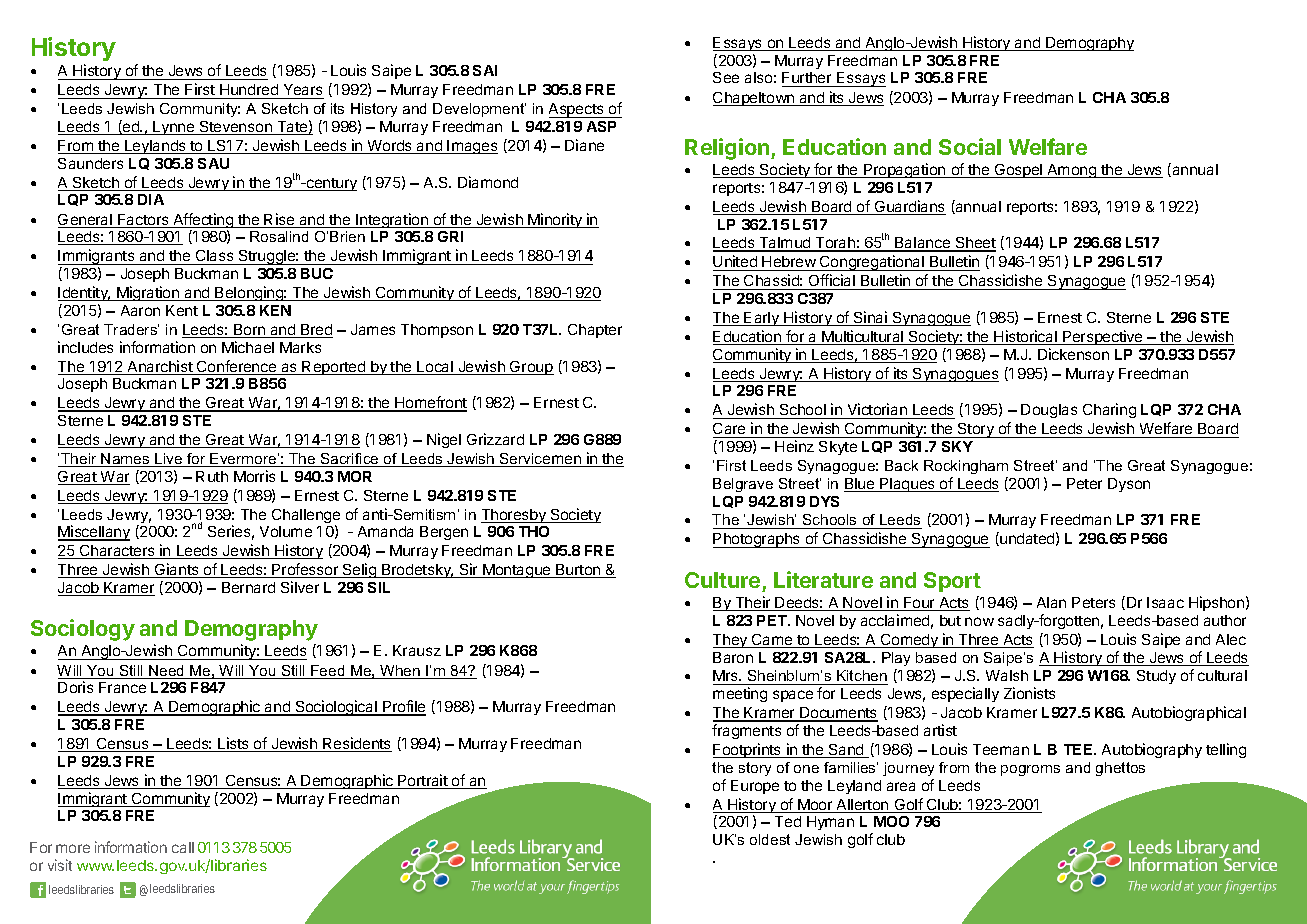 This image has height=924, width=1307. I want to click on Bernard, so click(248, 587).
